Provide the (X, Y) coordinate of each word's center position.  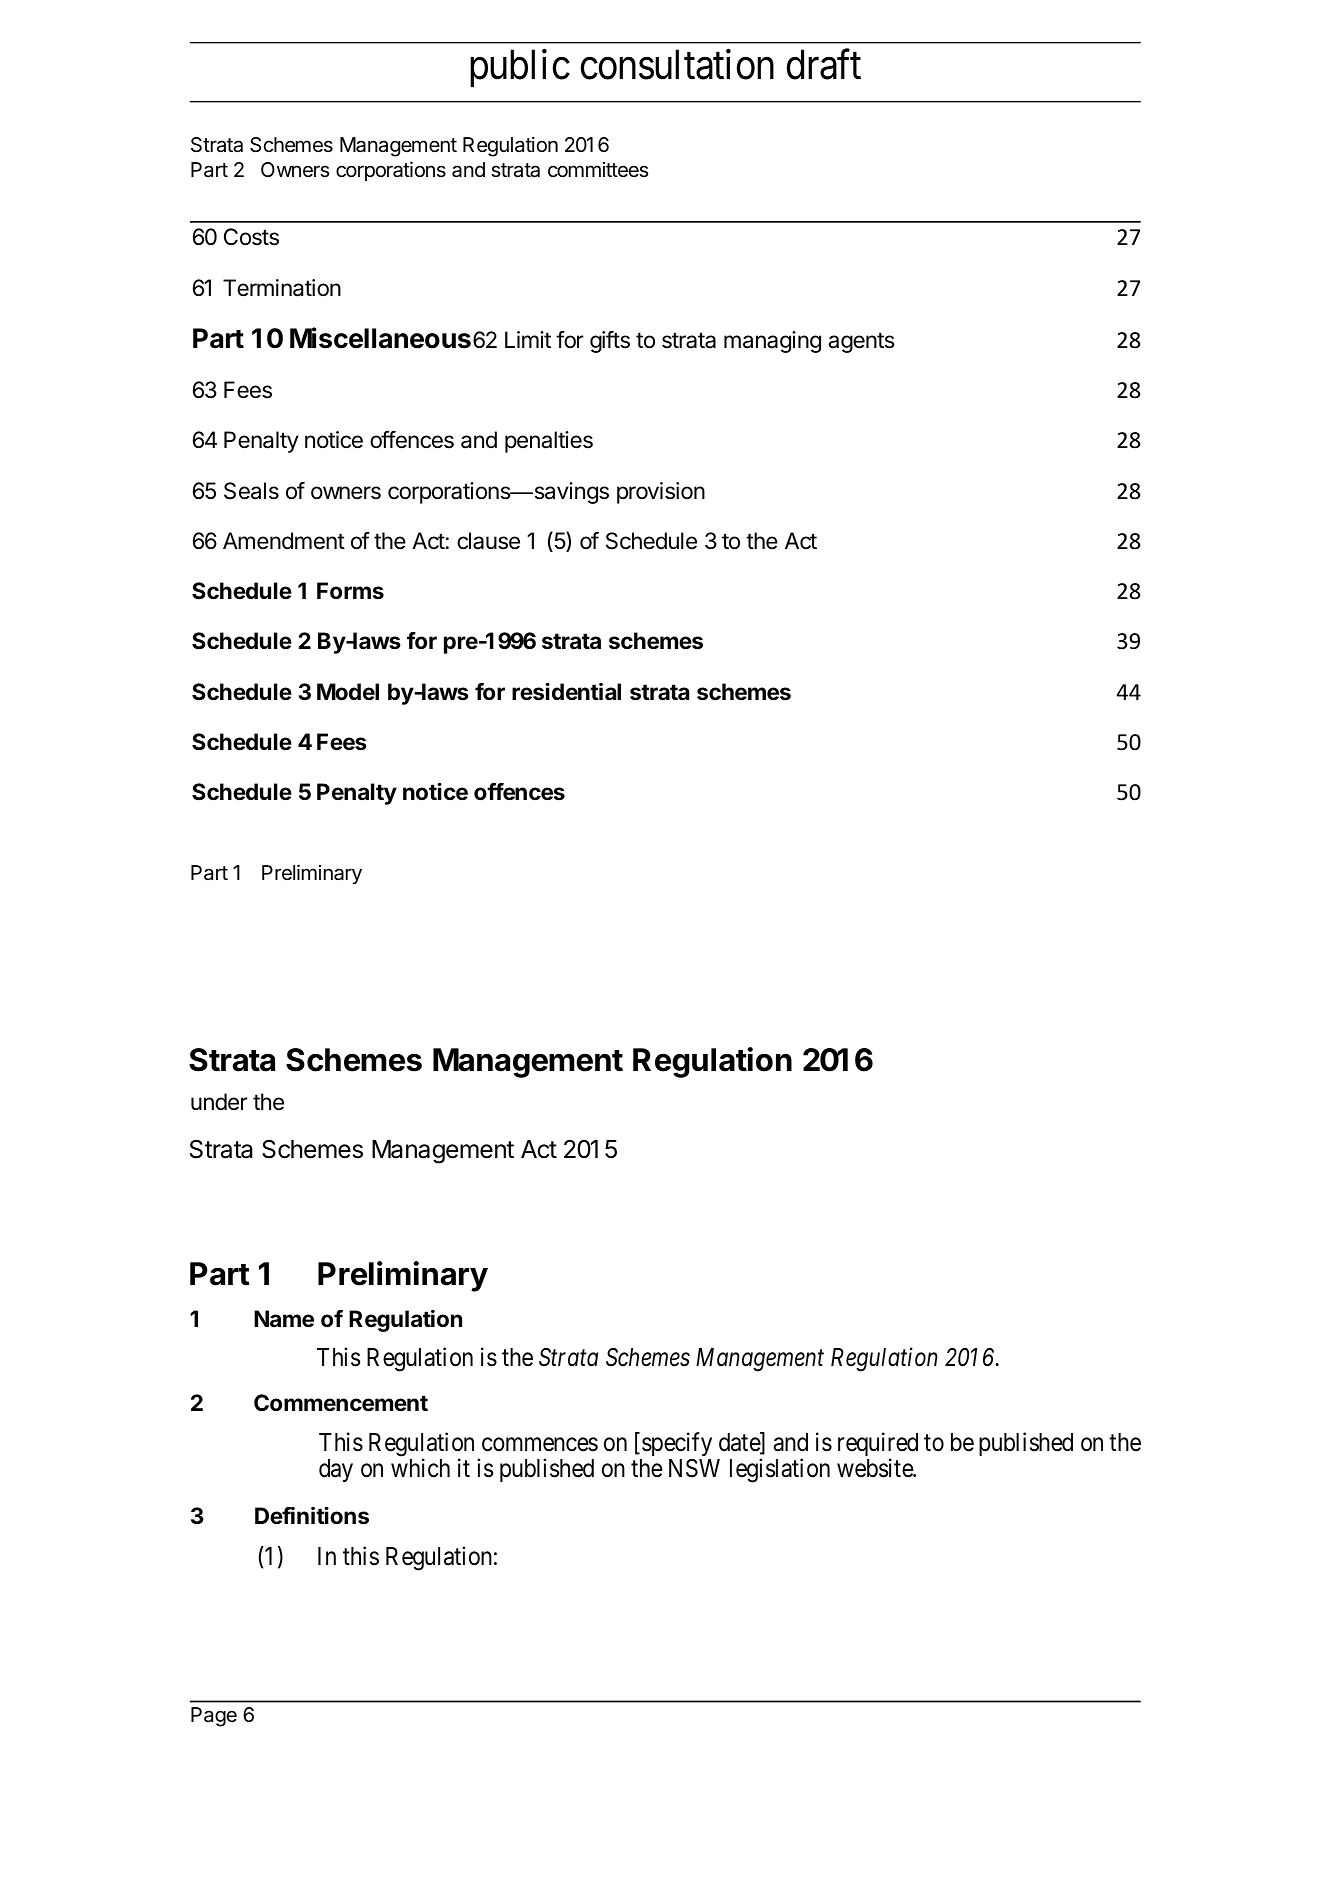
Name (284, 1319)
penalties (549, 442)
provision (661, 493)
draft (824, 64)
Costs (251, 237)
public (520, 68)
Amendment (284, 541)
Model (348, 692)
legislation (780, 1471)
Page (214, 1717)
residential (566, 691)
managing (772, 342)
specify (677, 1444)
